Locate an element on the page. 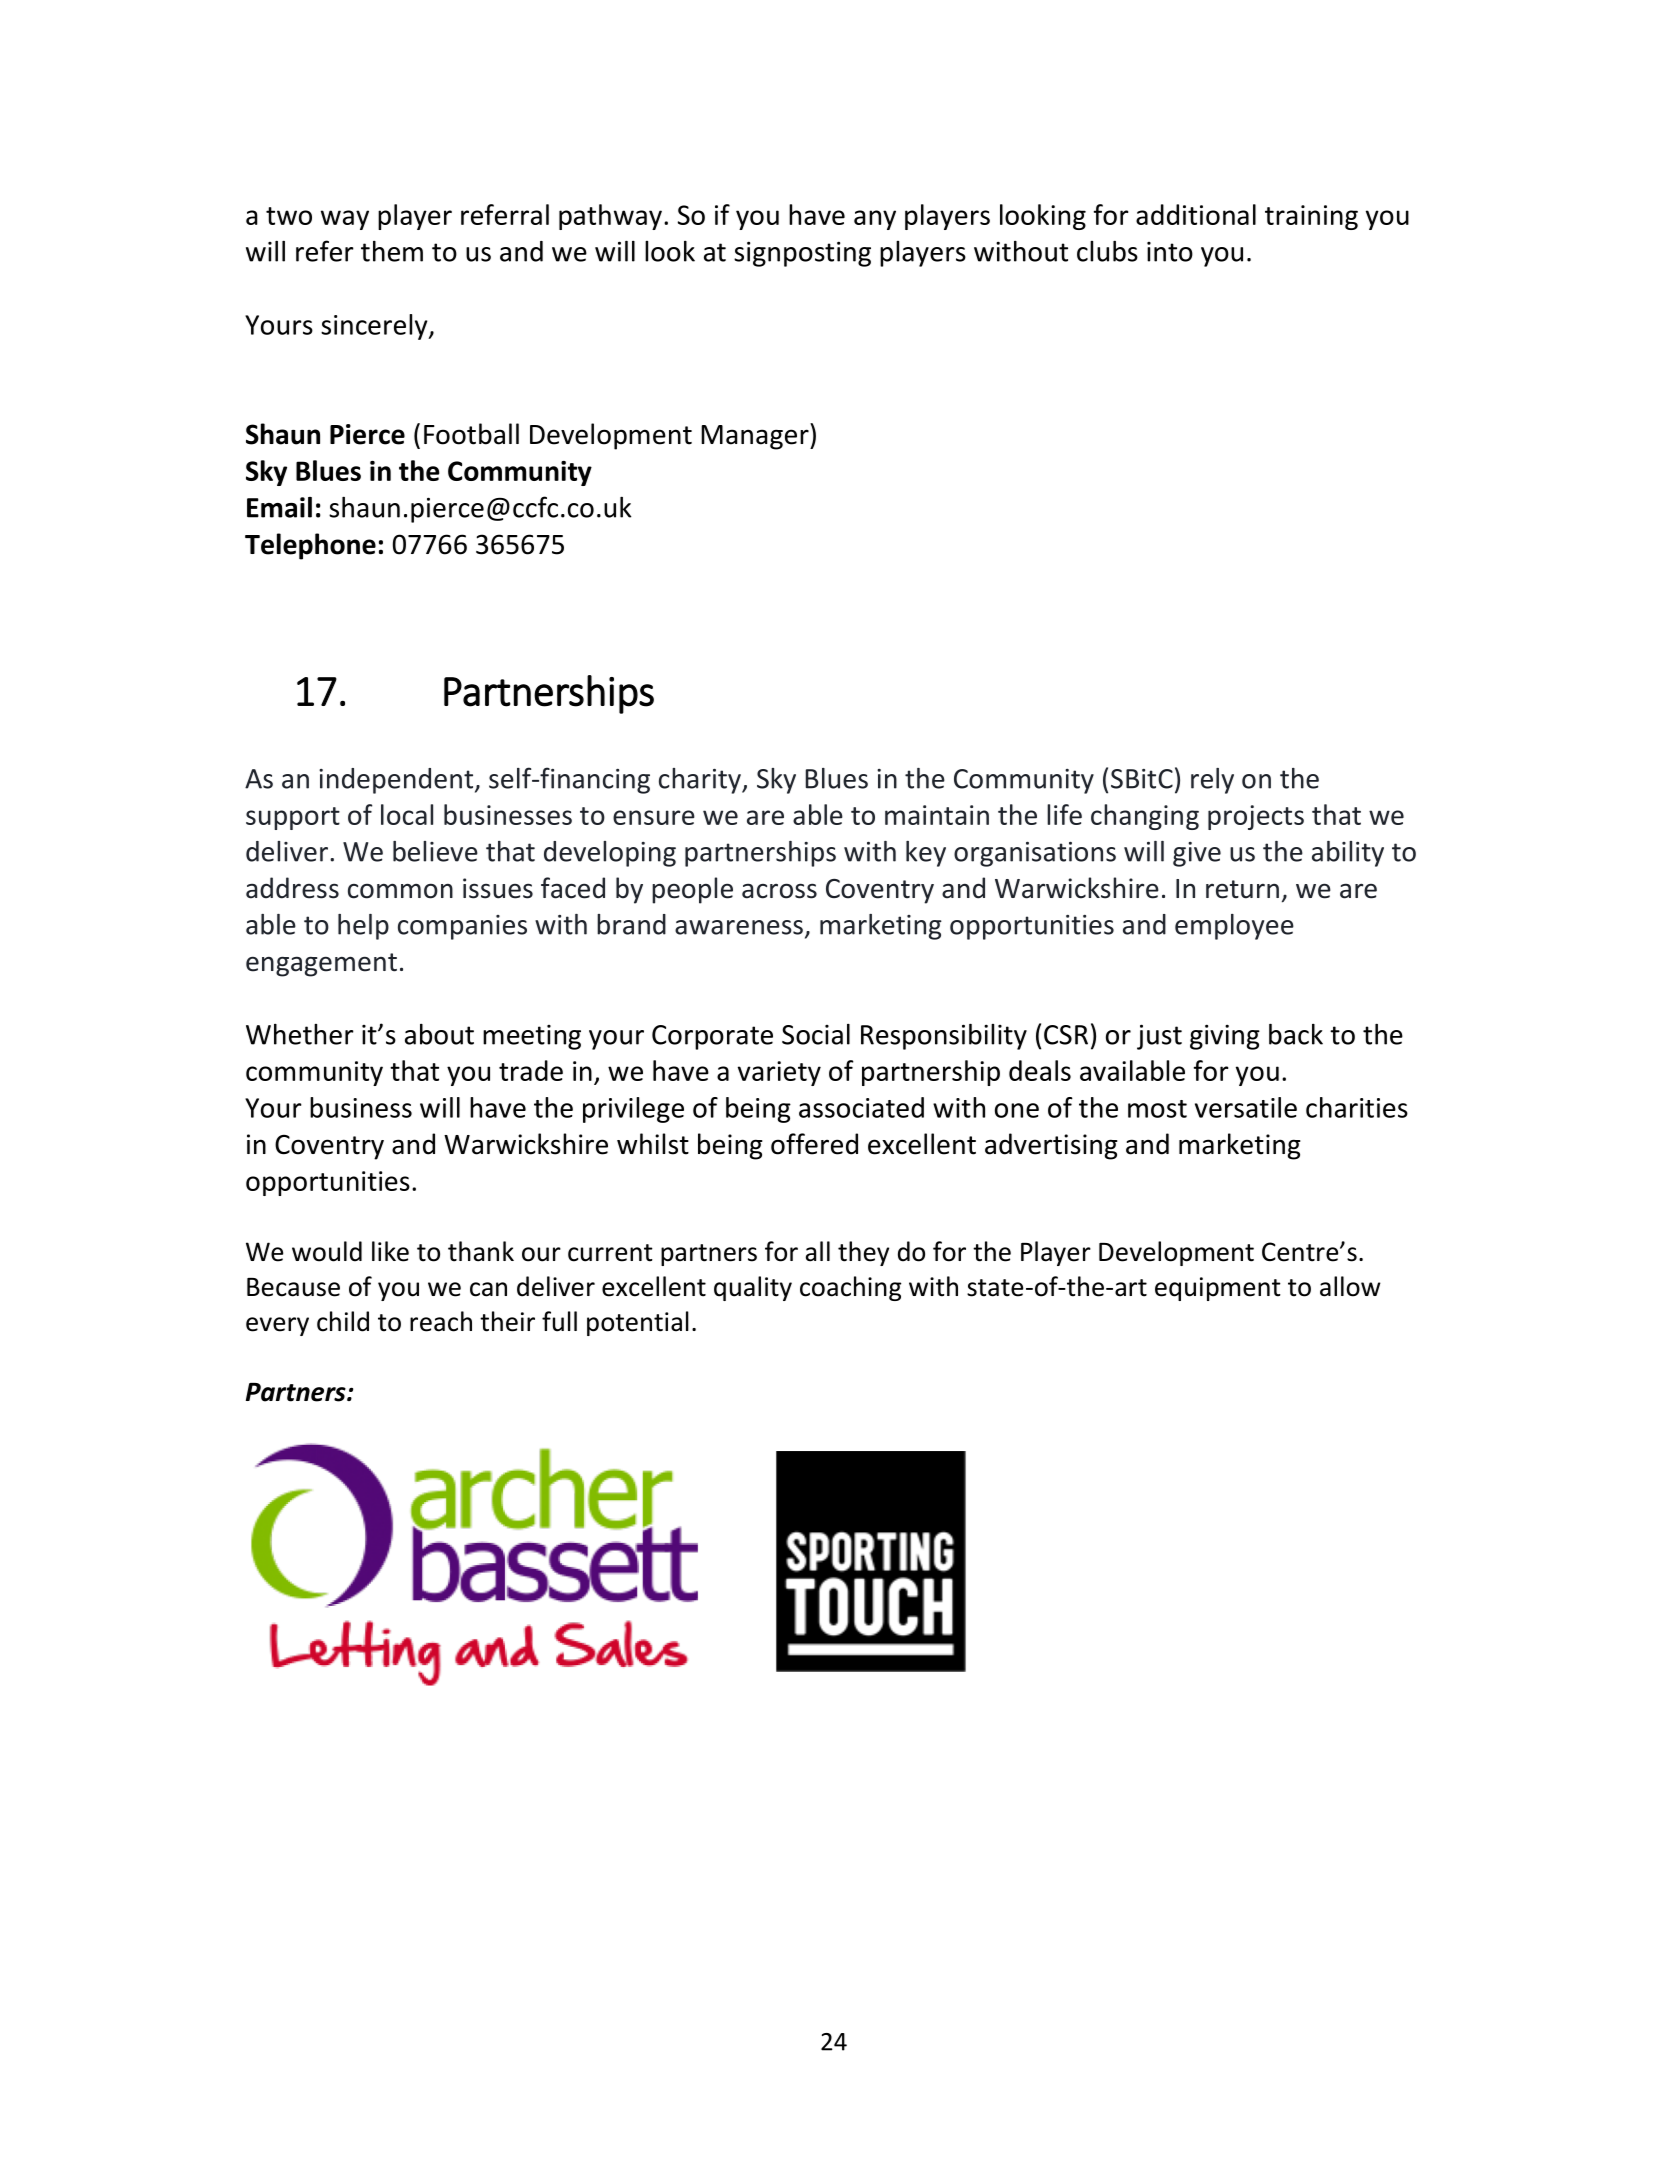 The image size is (1667, 2158). about is located at coordinates (439, 1034).
